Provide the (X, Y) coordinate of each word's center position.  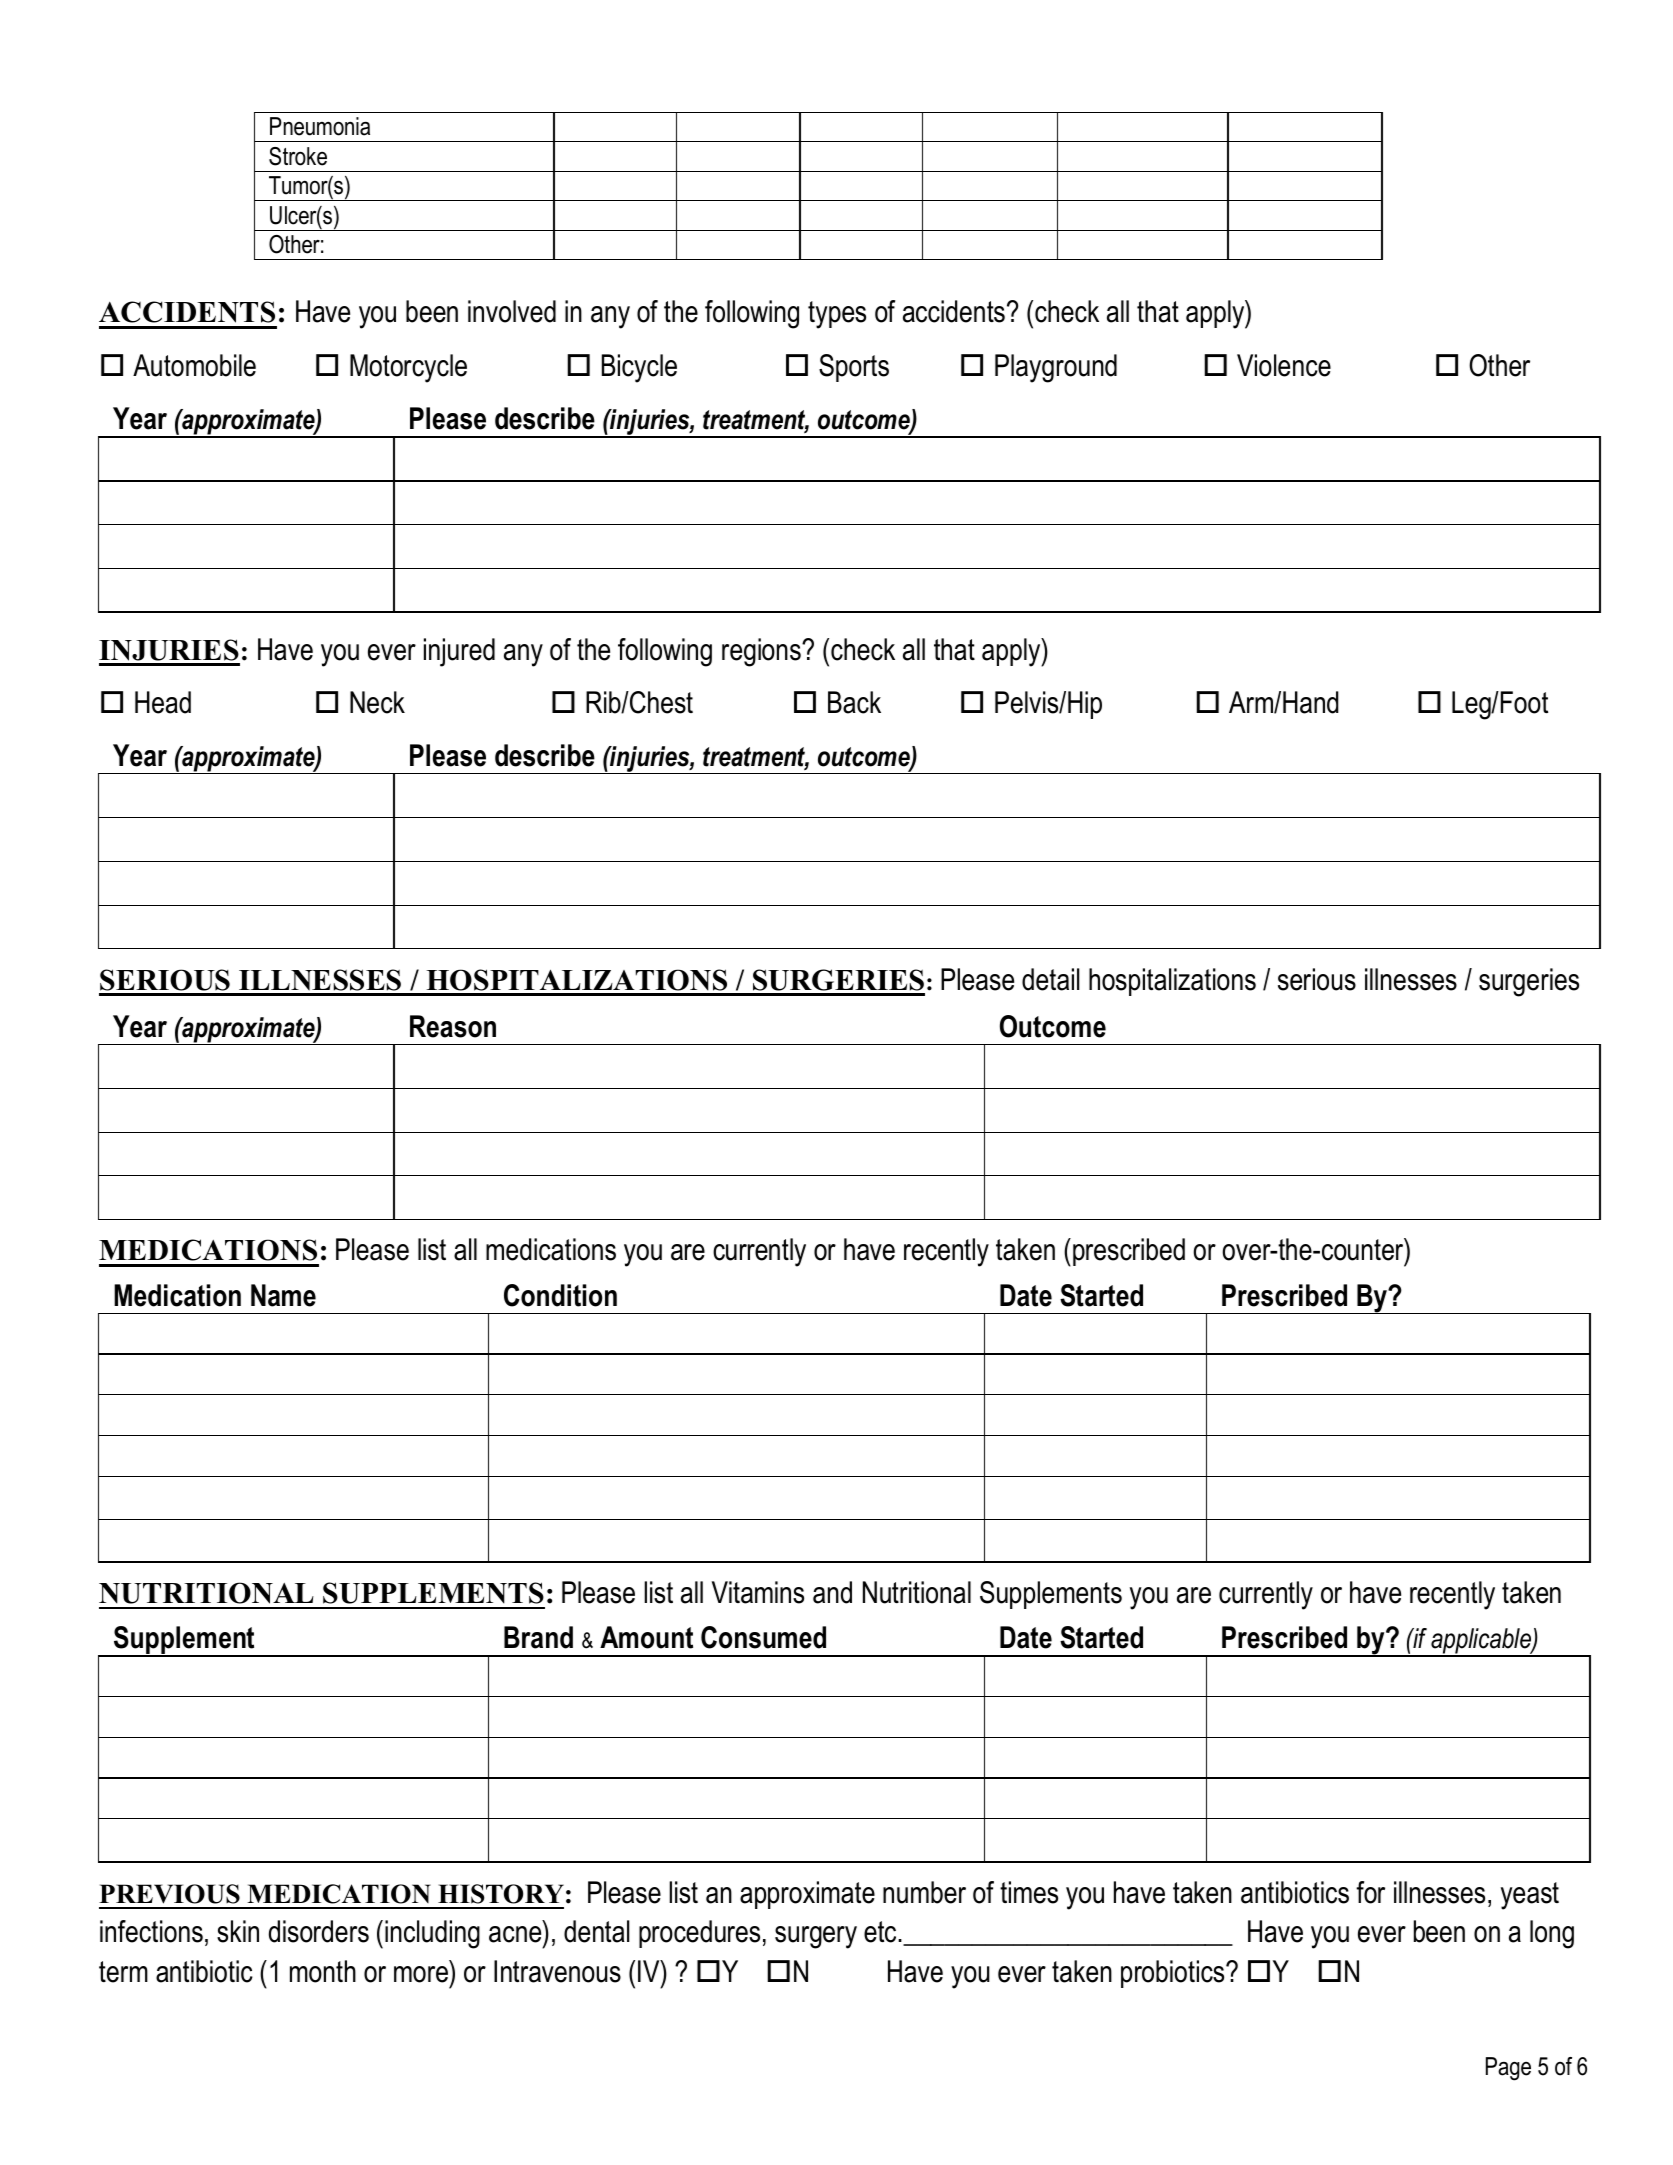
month (323, 1971)
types (837, 315)
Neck (377, 702)
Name (283, 1295)
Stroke (298, 156)
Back (854, 702)
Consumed (763, 1637)
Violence (1284, 365)
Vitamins (758, 1592)
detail (1050, 979)
